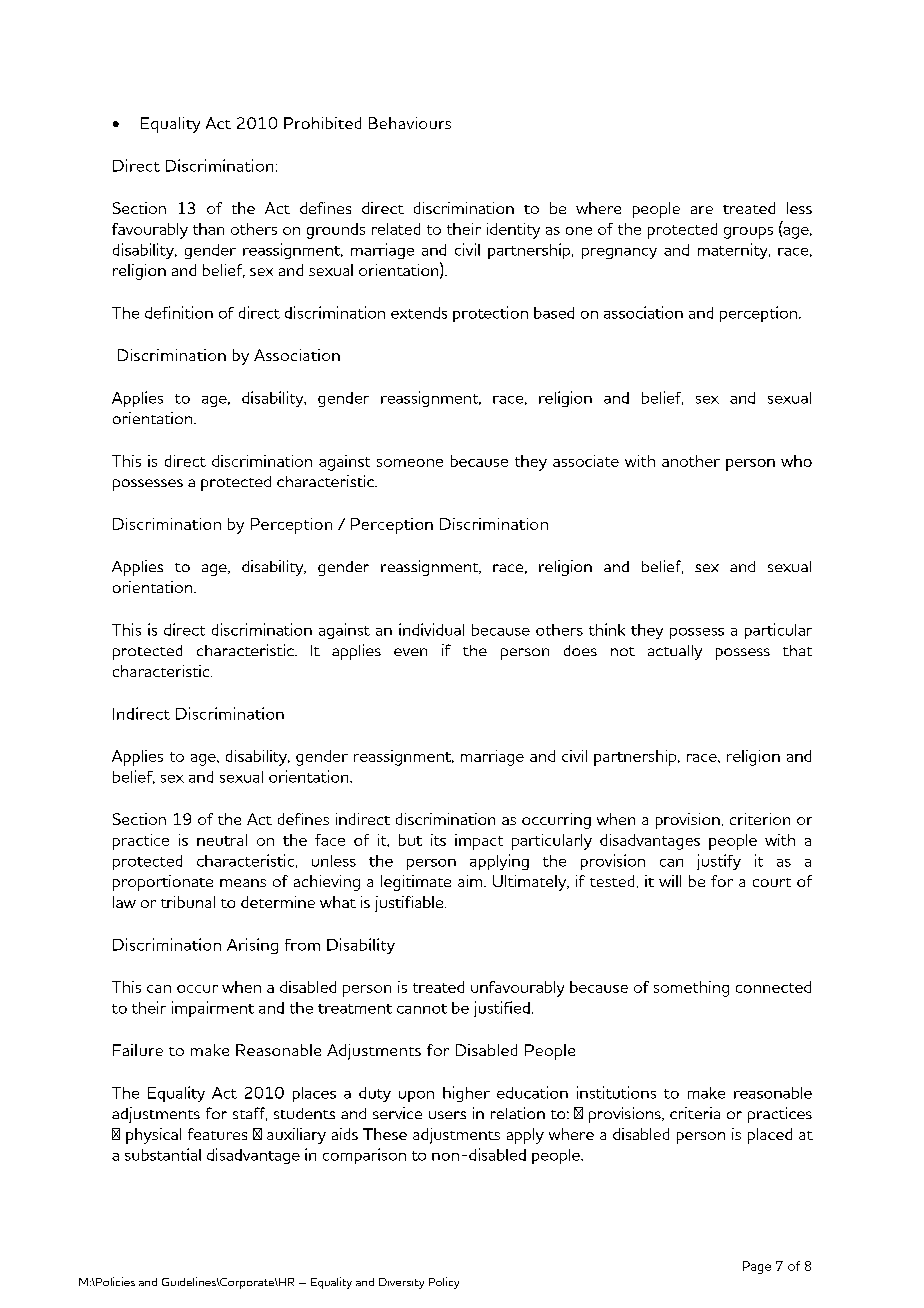  Describe the element at coordinates (410, 123) in the image. I see `Behaviours` at that location.
